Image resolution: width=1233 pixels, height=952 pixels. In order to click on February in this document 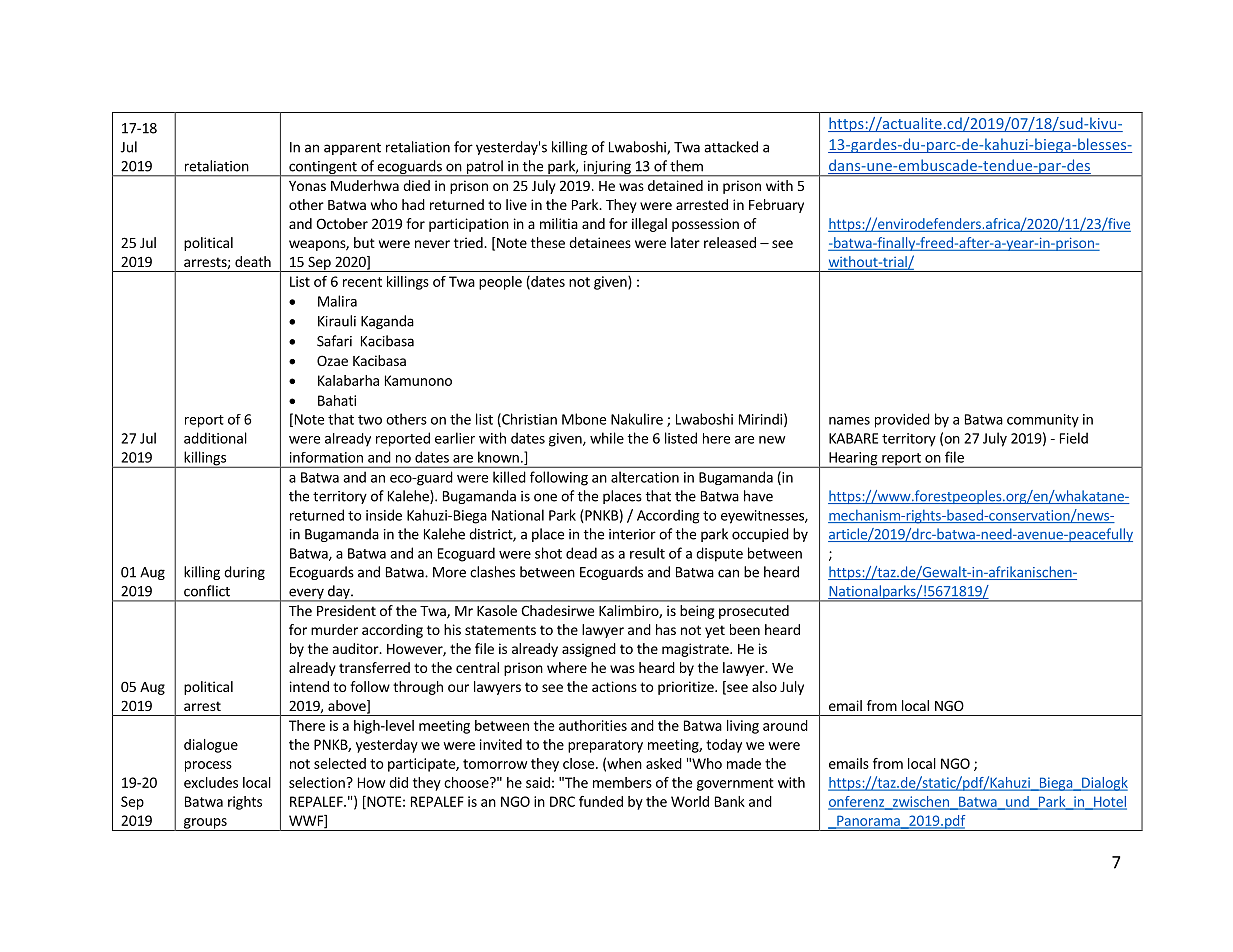, I will do `click(776, 206)`.
